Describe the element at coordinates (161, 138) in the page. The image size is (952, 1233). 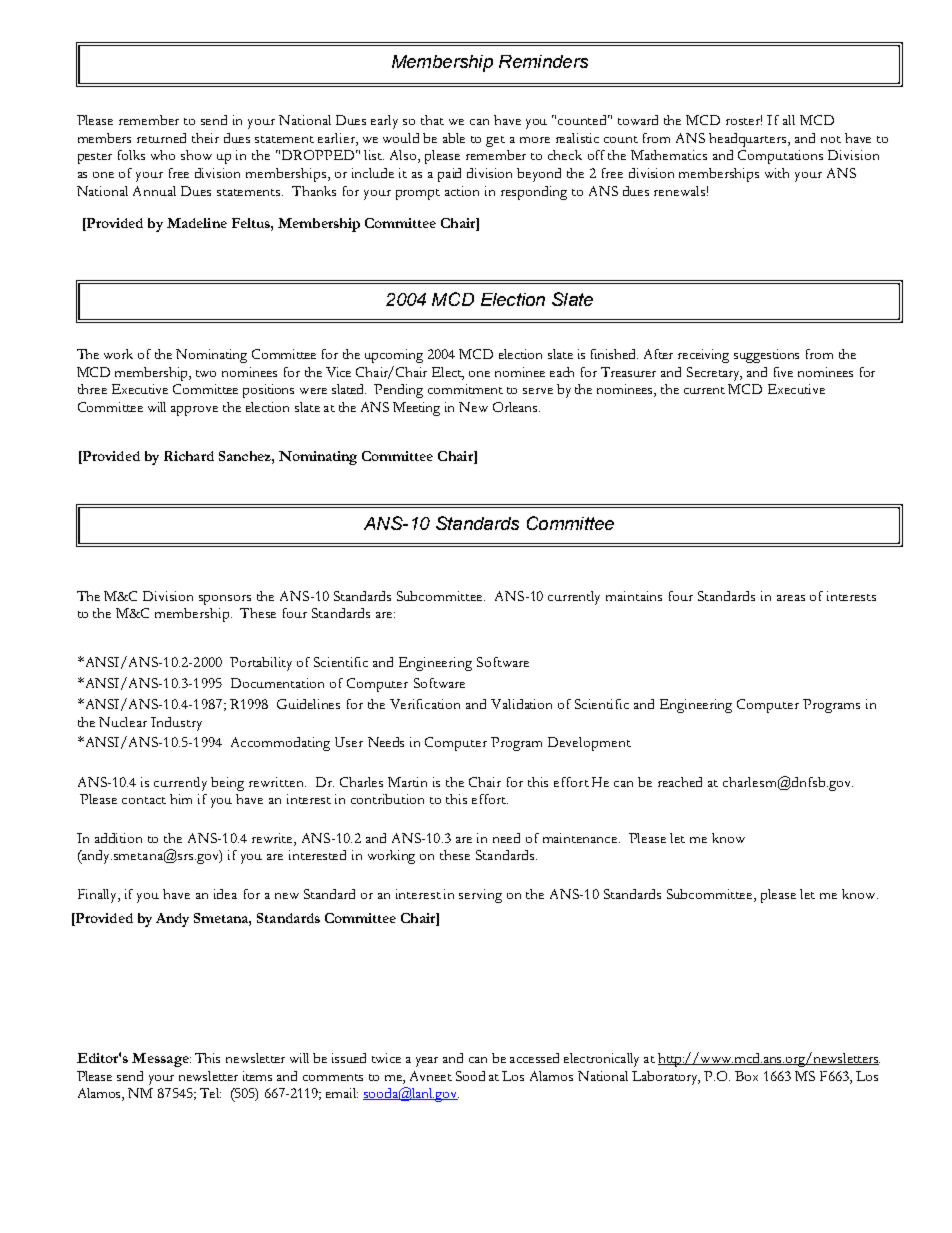
I see `returned` at that location.
